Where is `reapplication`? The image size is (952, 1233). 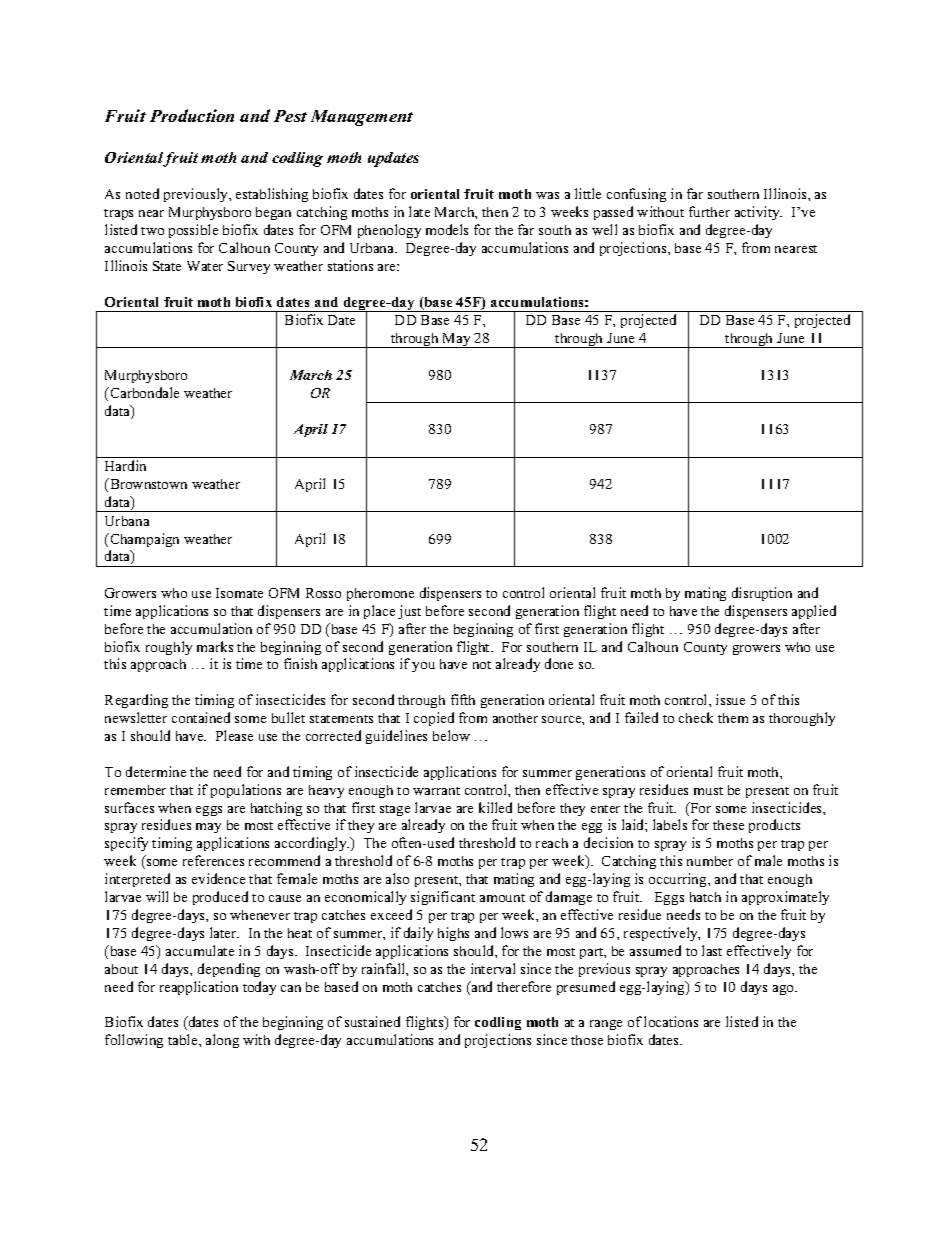
reapplication is located at coordinates (199, 988).
